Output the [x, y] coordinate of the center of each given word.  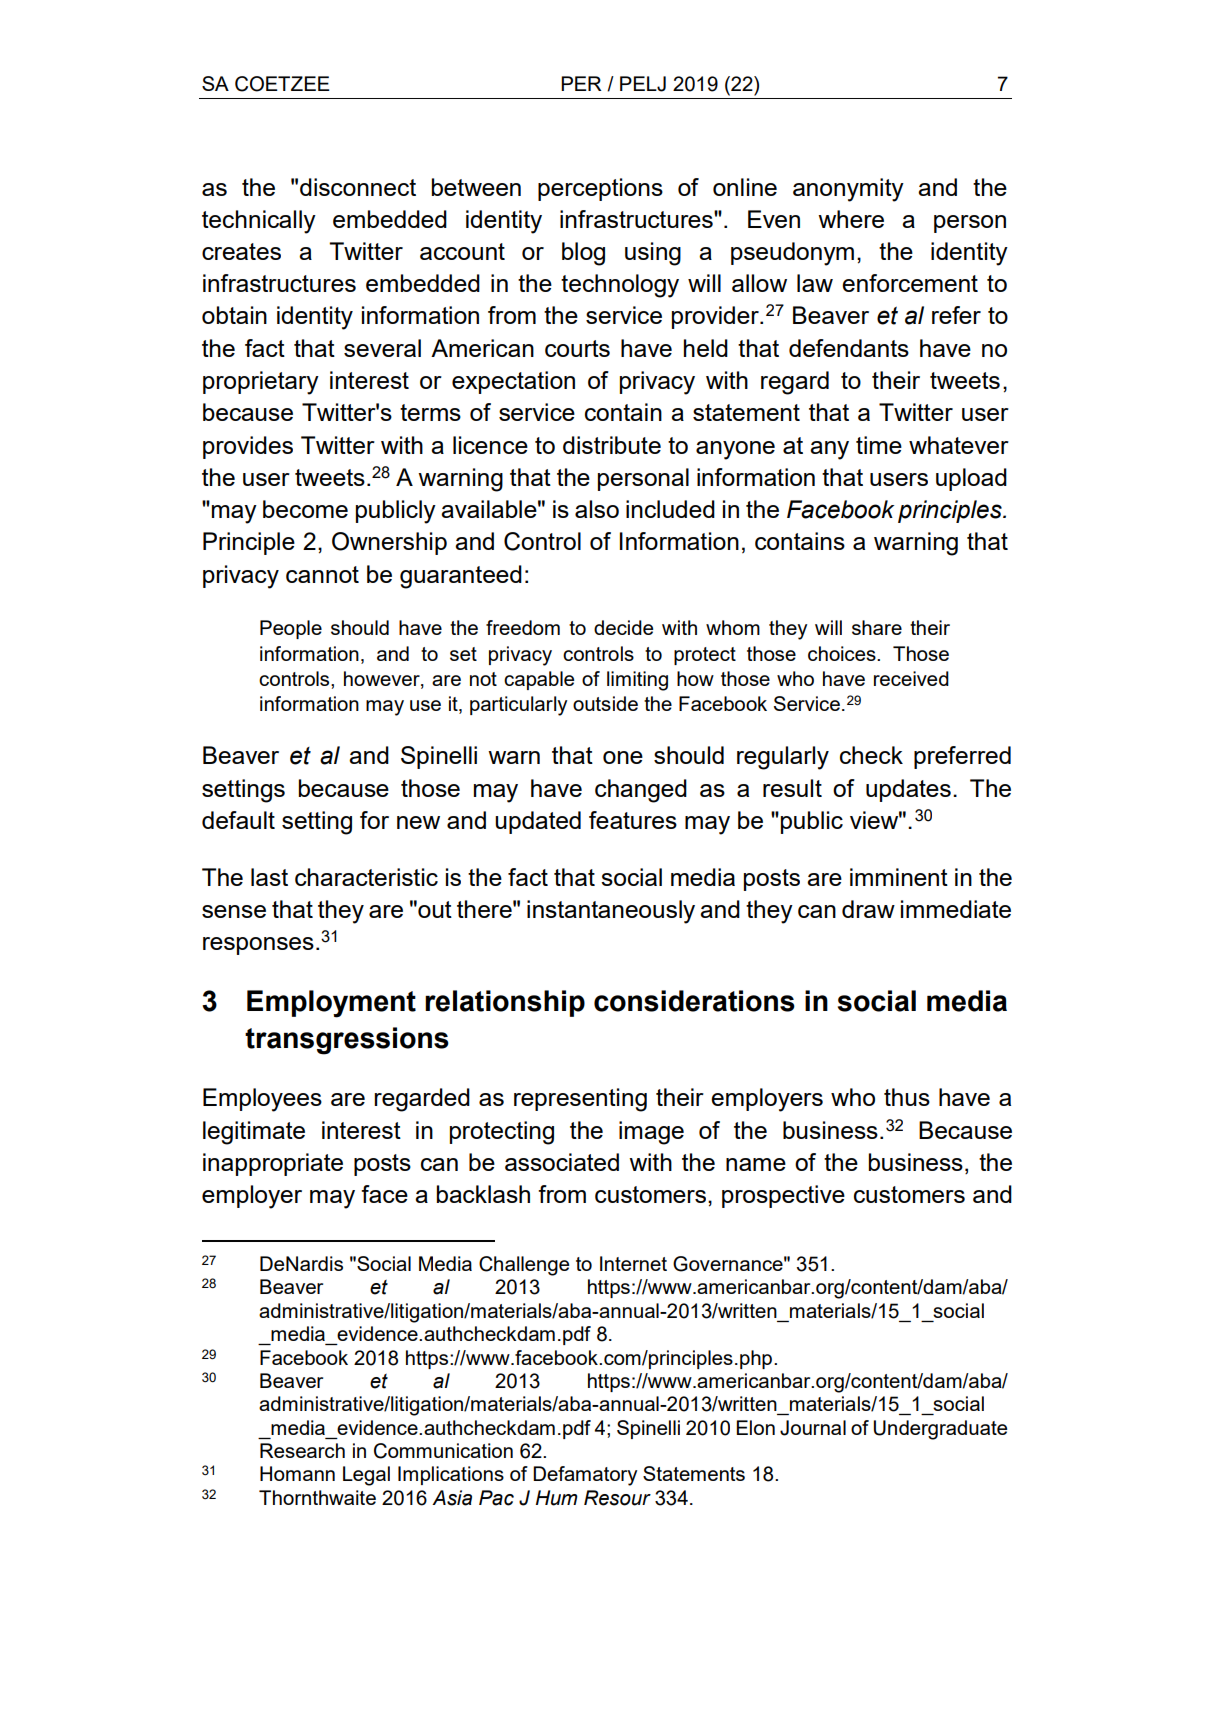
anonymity [848, 190]
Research [302, 1450]
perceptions [600, 189]
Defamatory [585, 1476]
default [238, 820]
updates [908, 790]
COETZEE [282, 84]
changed [641, 791]
